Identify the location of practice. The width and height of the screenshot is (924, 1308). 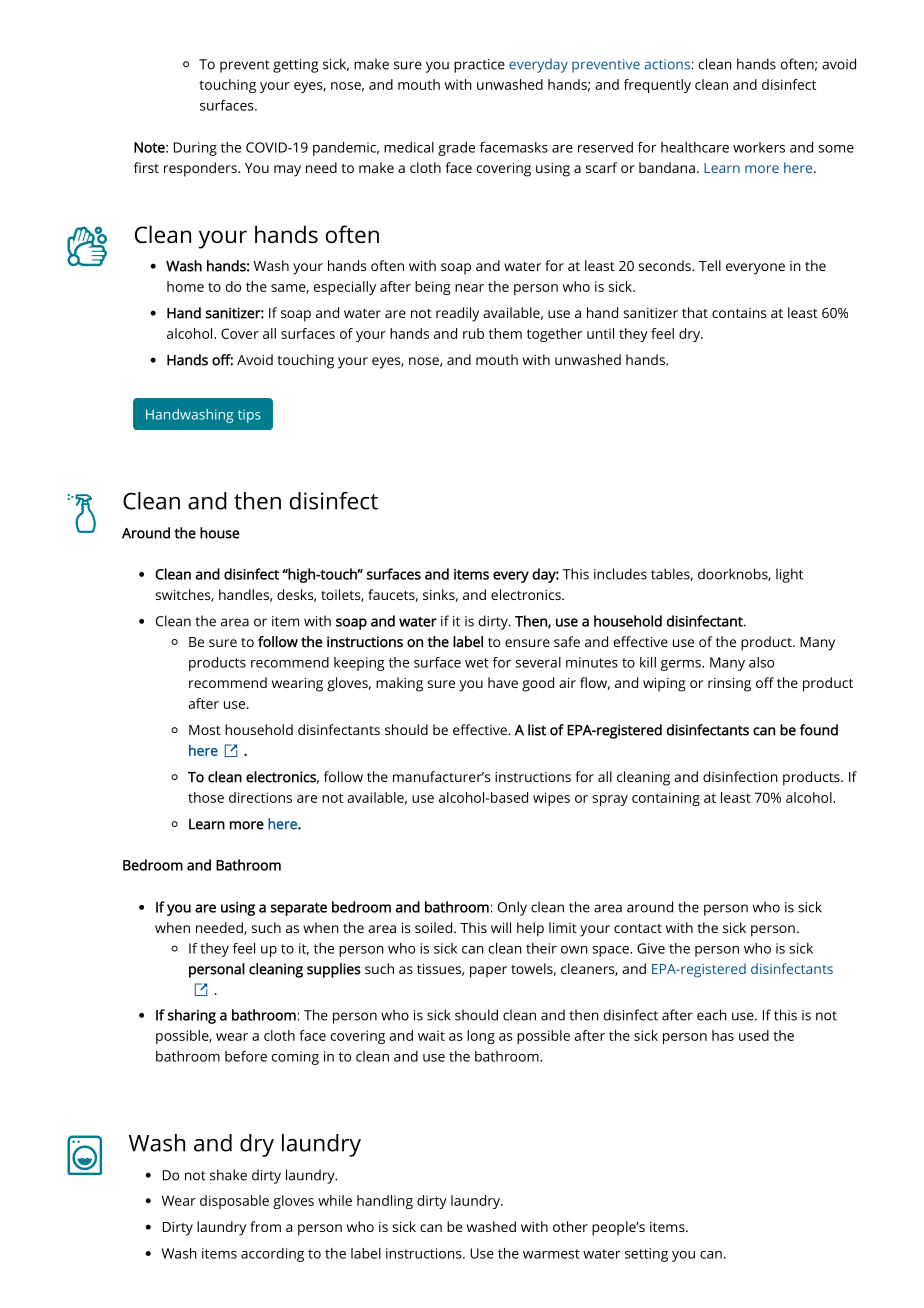
(479, 66).
